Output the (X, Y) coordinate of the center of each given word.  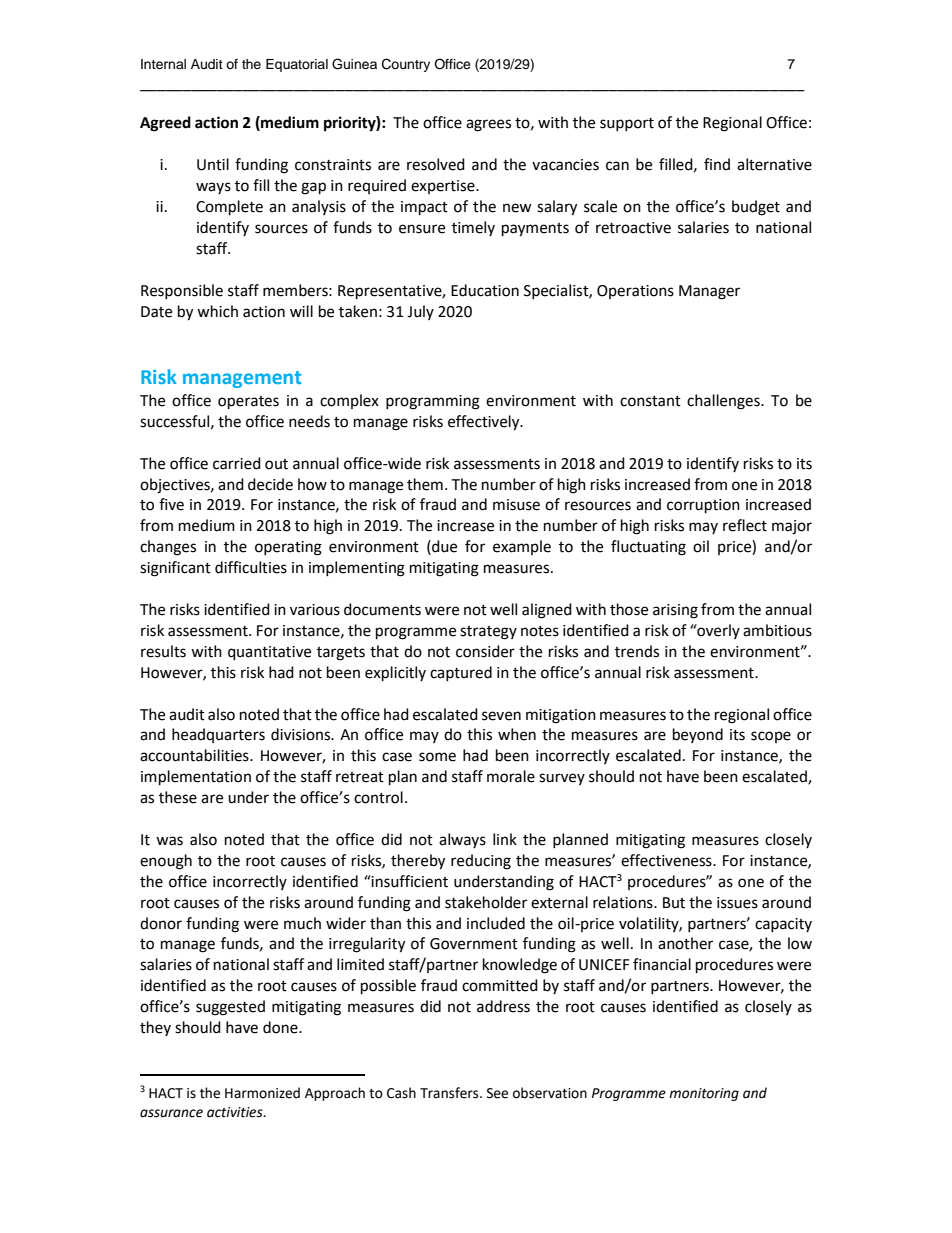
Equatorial (297, 65)
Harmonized (262, 1093)
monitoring (704, 1094)
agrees (488, 125)
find (717, 164)
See (497, 1093)
